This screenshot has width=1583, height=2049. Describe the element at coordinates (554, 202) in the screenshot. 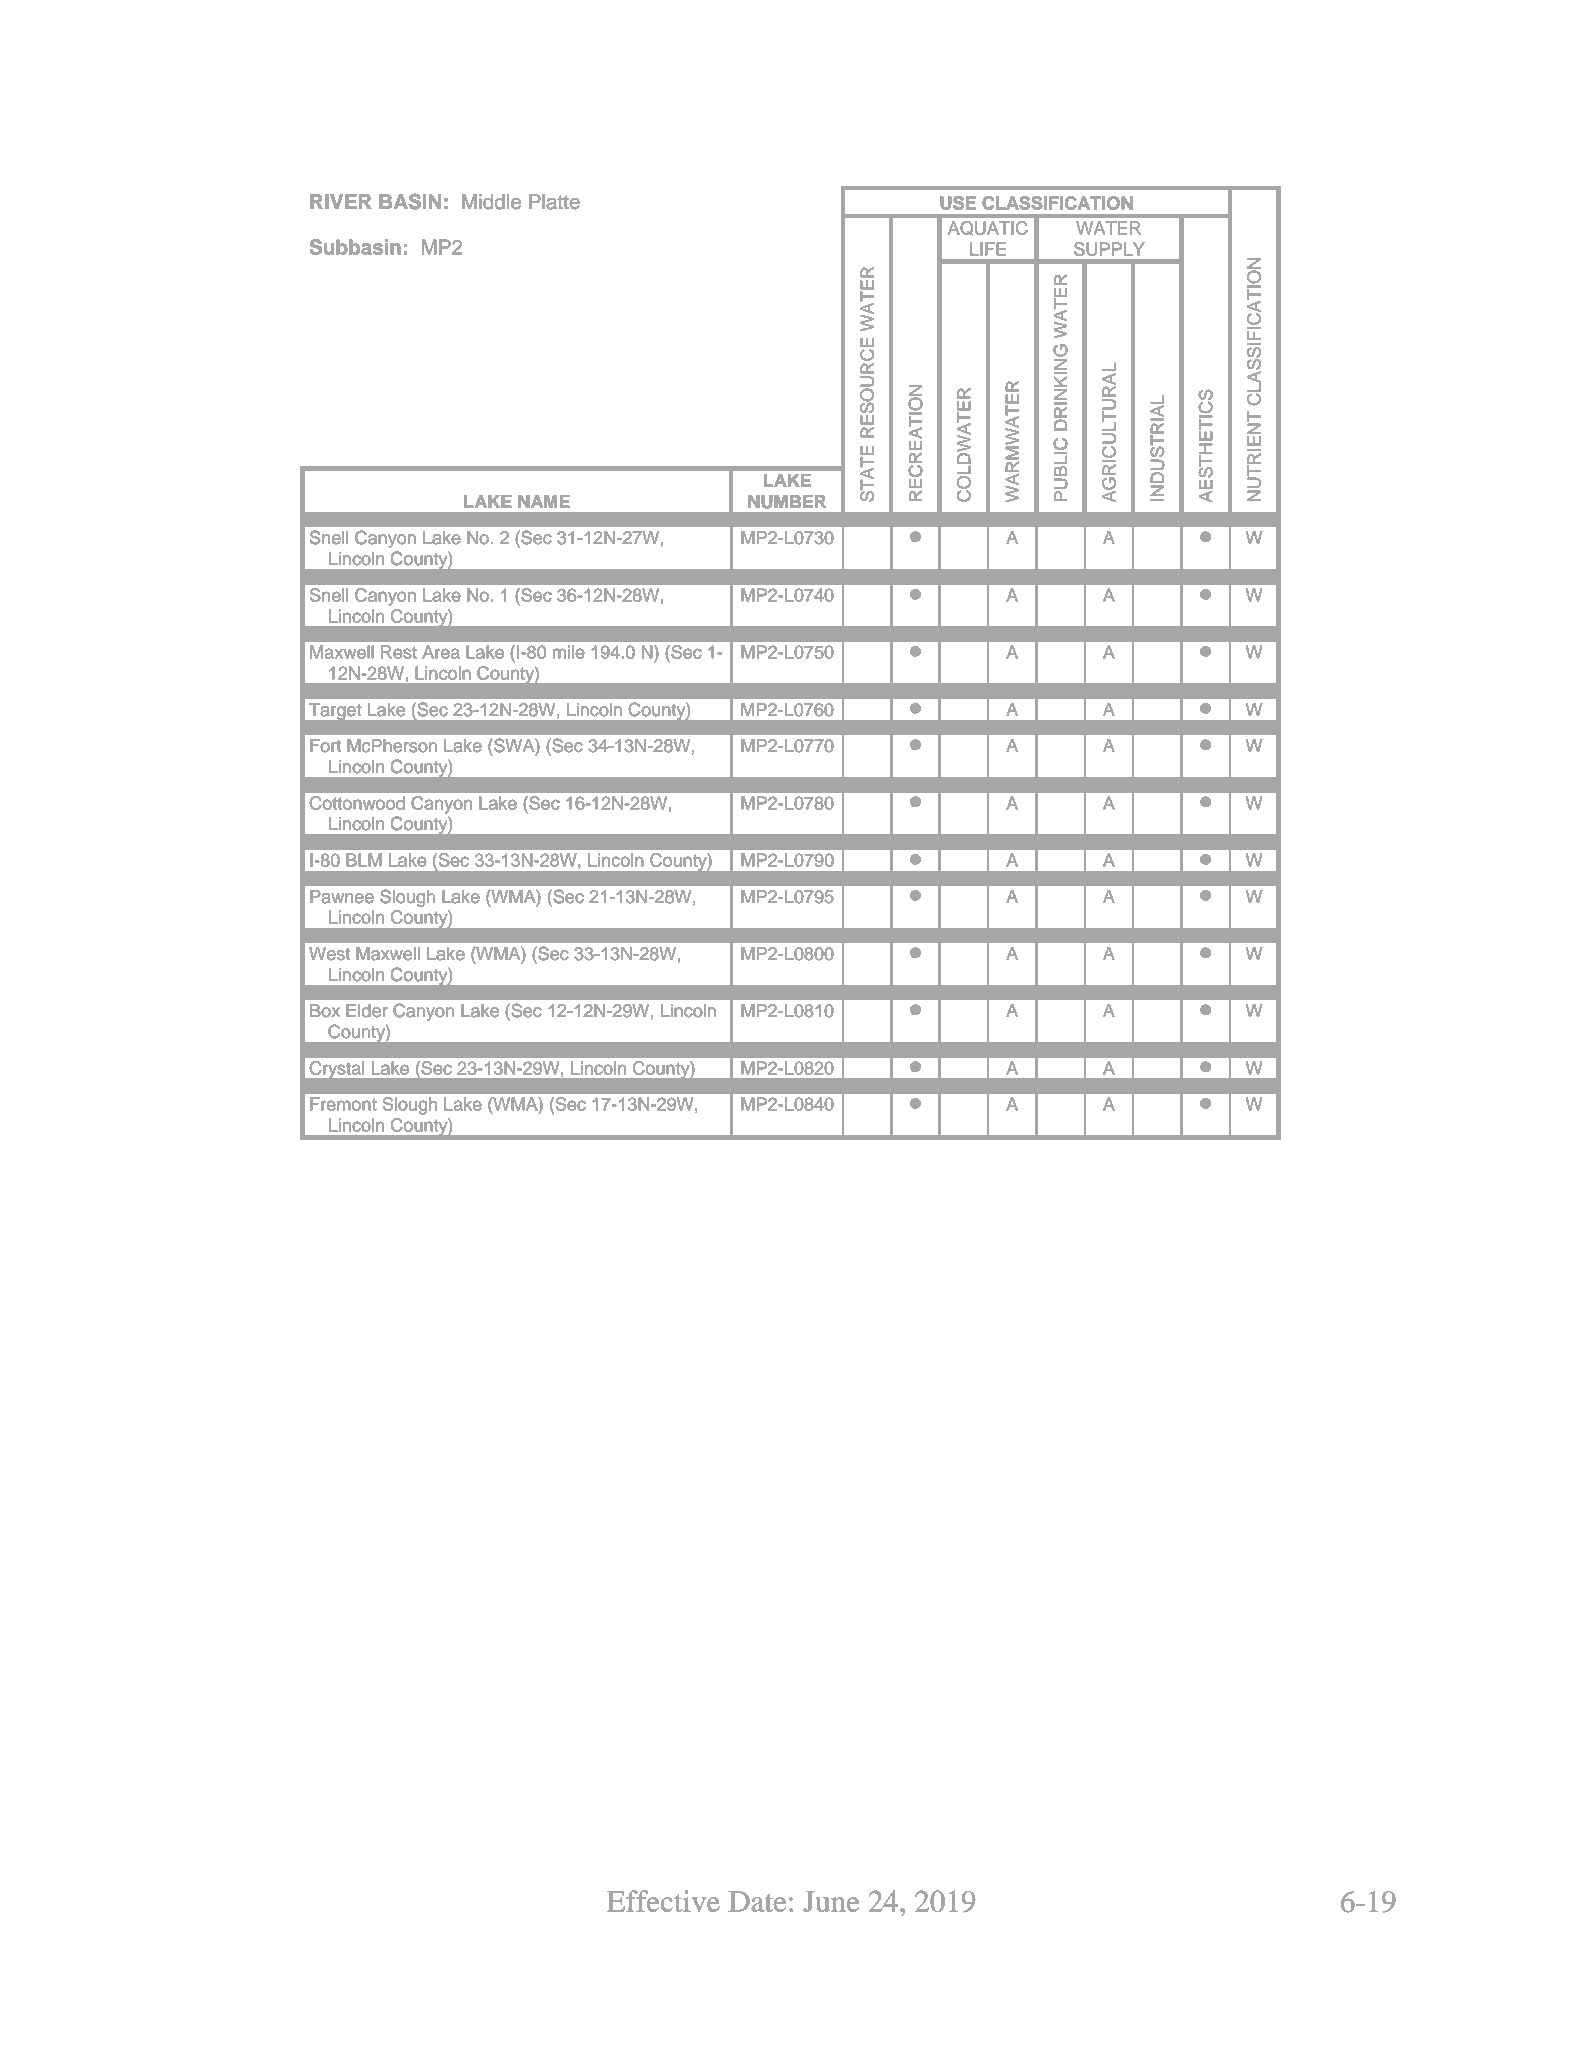

I see `Platte` at that location.
